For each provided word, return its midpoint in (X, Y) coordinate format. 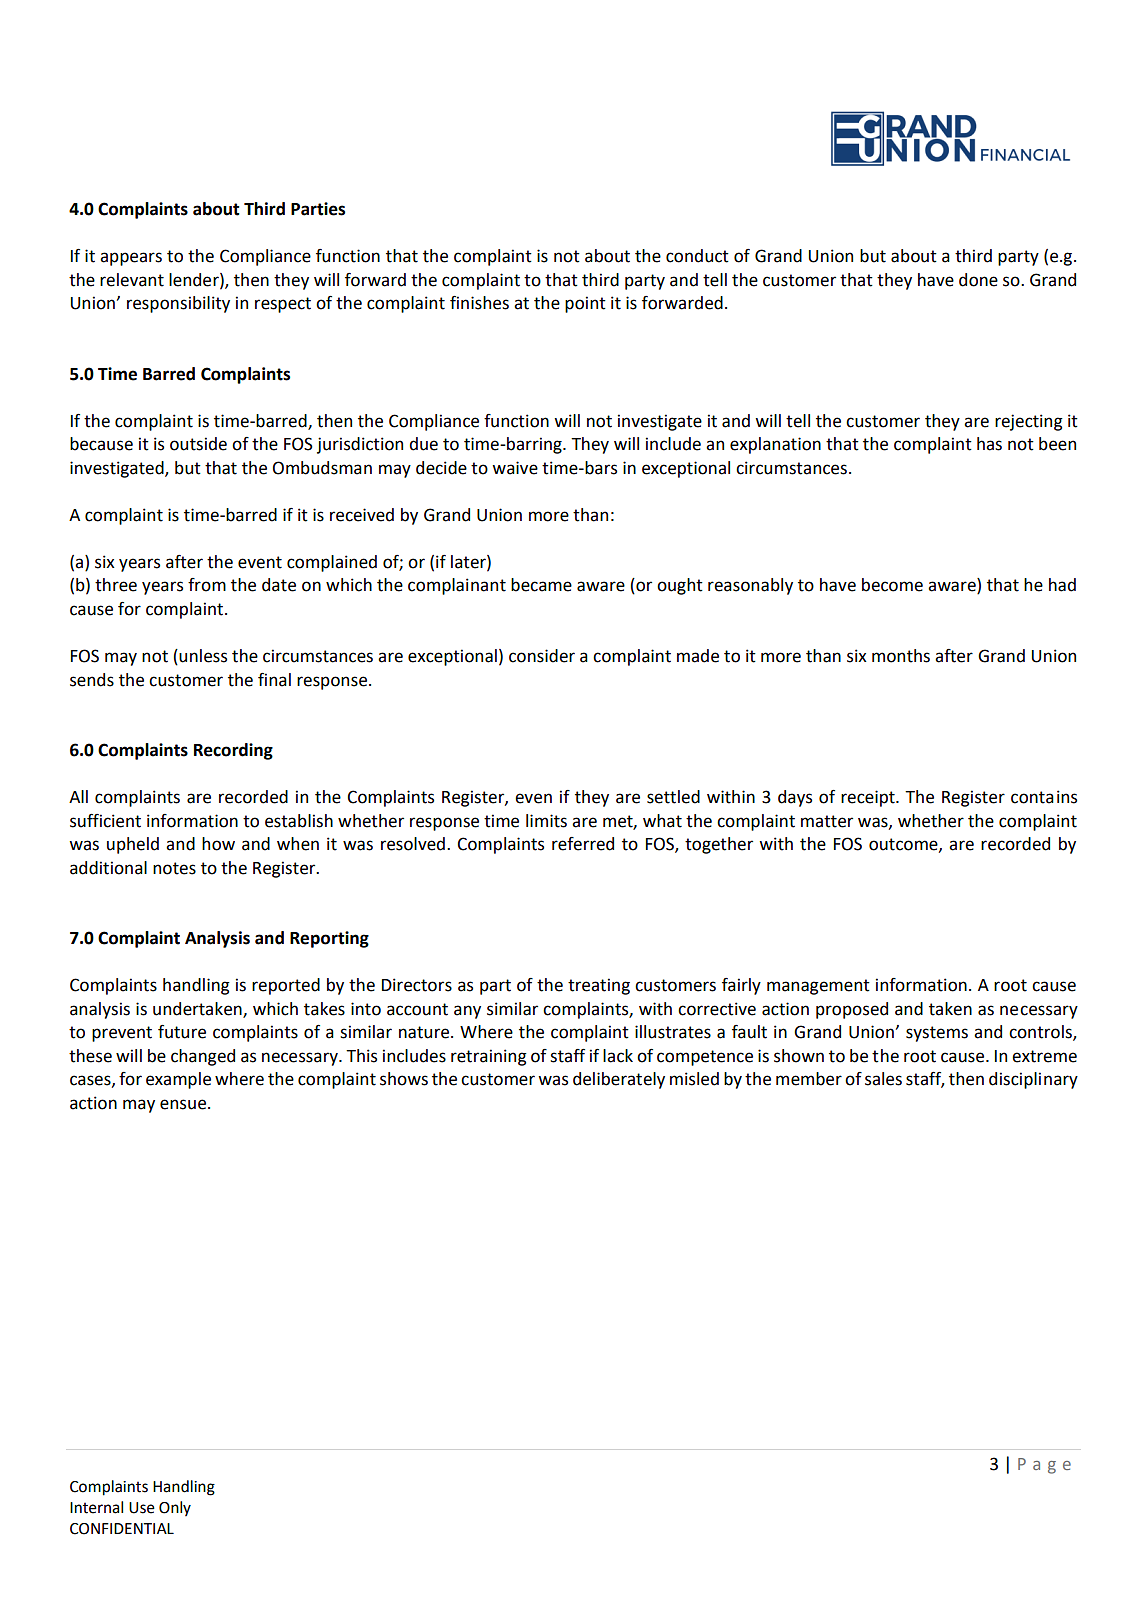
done (978, 280)
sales (883, 1079)
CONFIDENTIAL (122, 1529)
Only (175, 1508)
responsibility (178, 304)
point (585, 304)
